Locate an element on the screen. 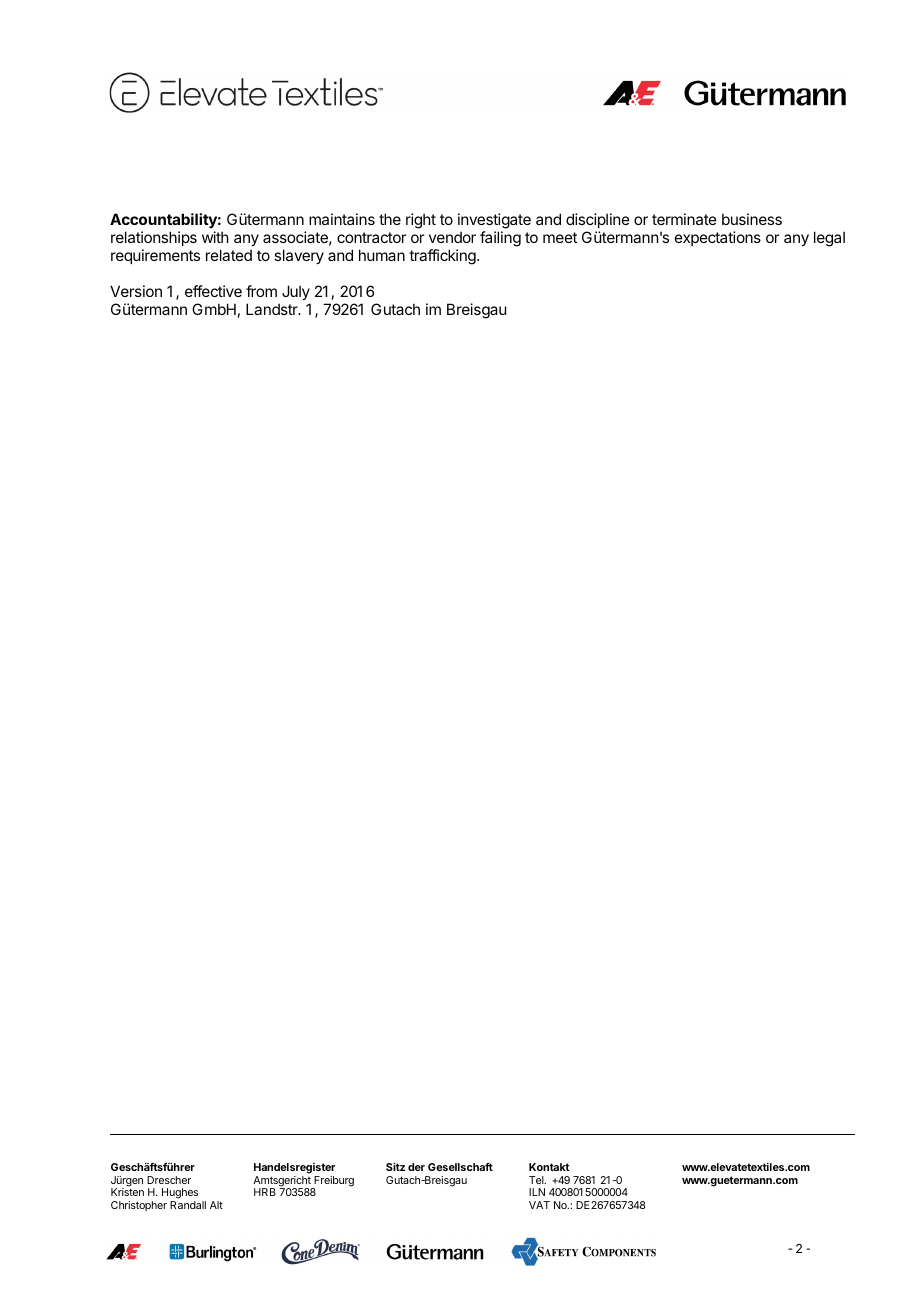  expectations is located at coordinates (718, 238).
